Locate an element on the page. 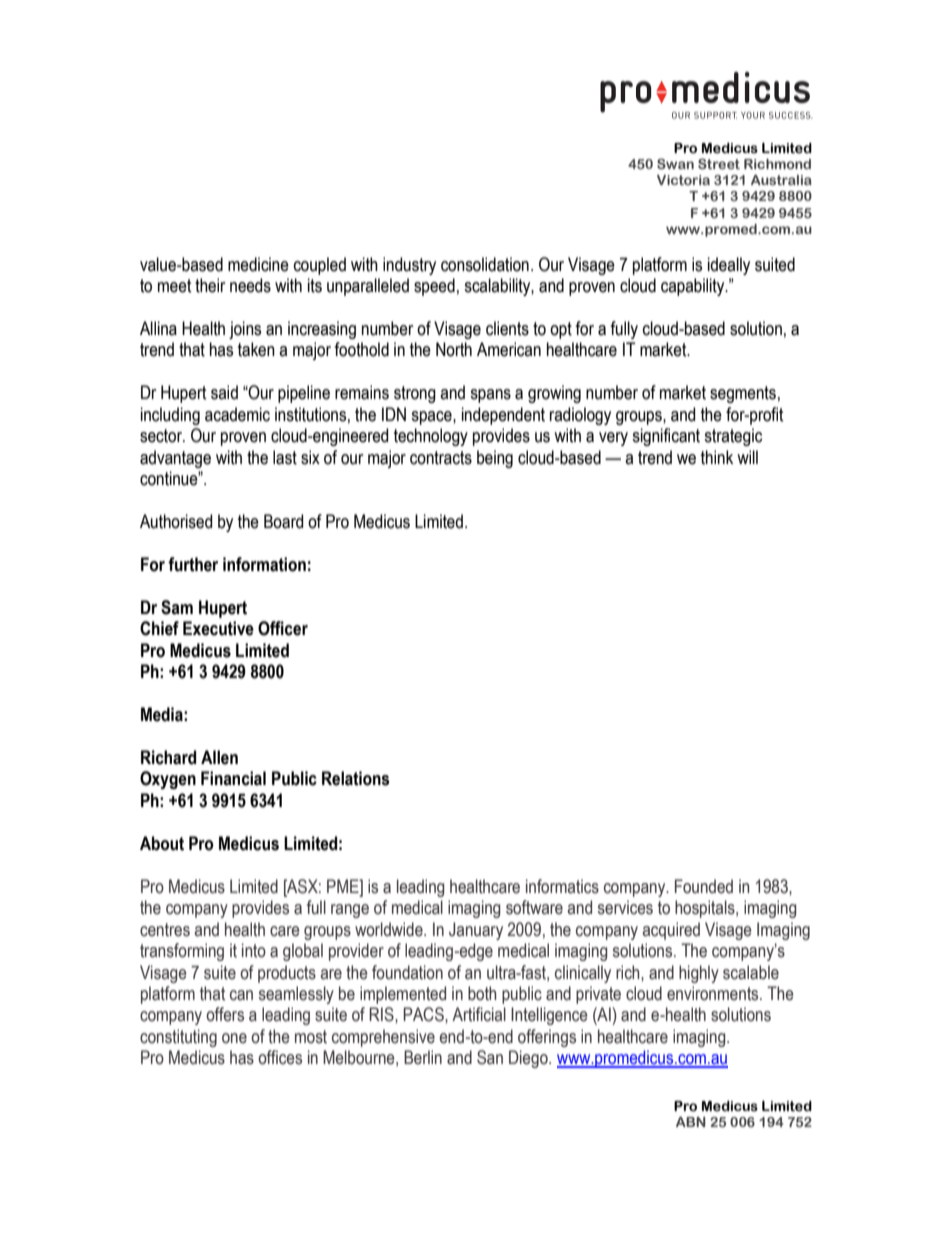  consolidation is located at coordinates (485, 264).
